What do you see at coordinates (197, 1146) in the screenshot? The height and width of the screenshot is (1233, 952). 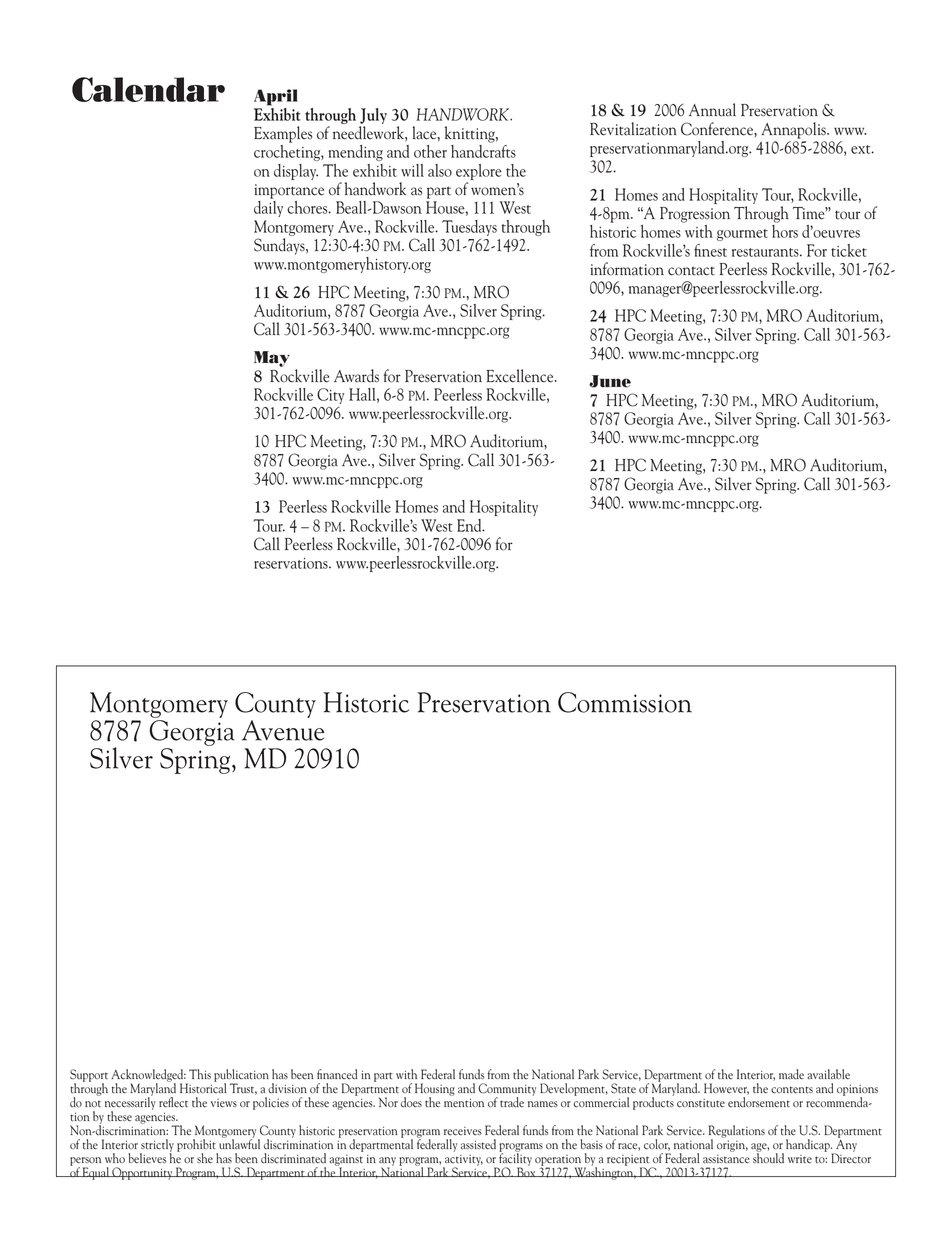 I see `prohibit` at bounding box center [197, 1146].
